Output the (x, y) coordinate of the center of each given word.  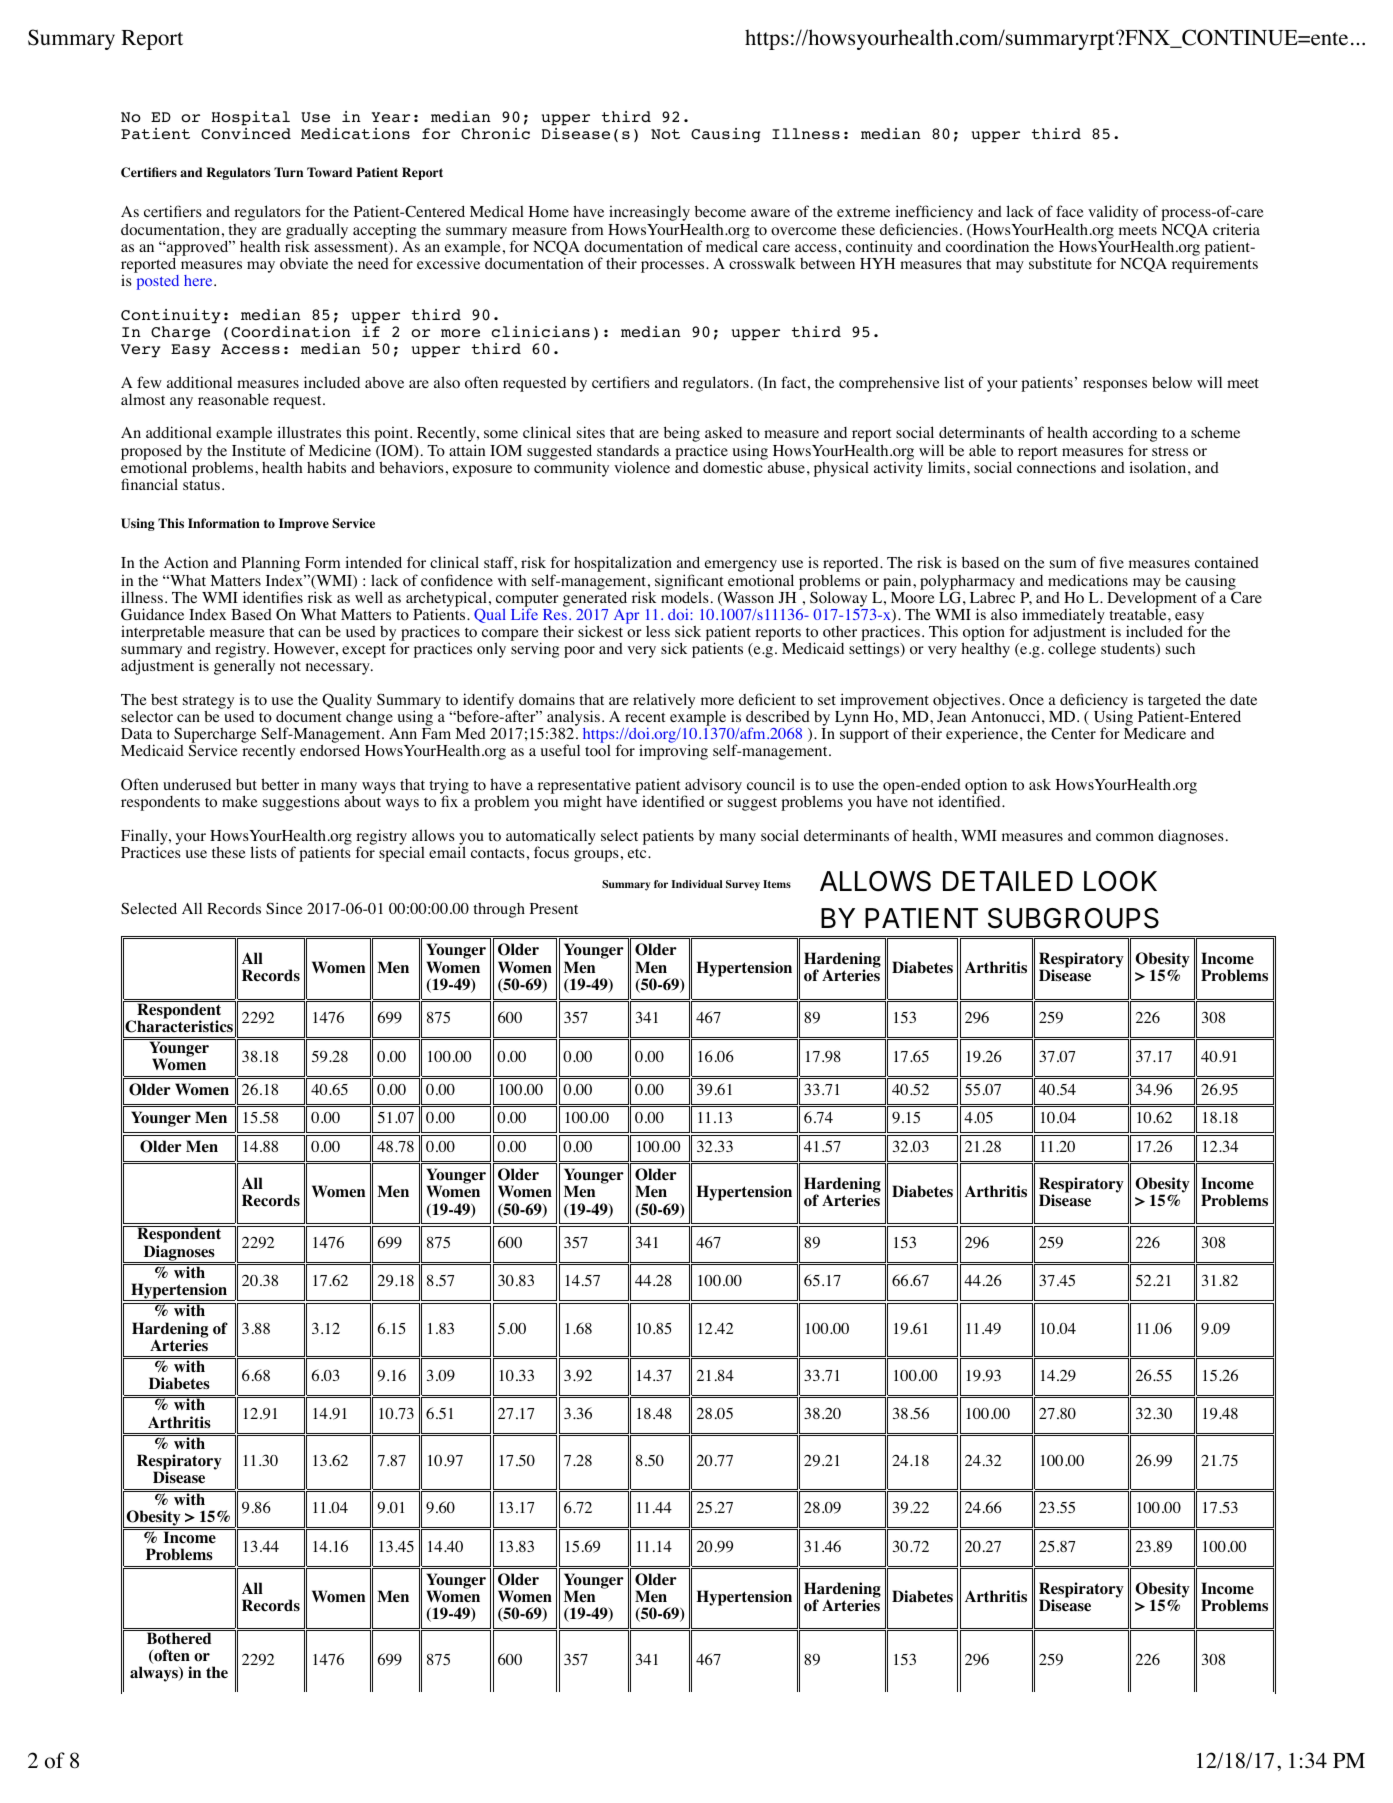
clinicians (540, 331)
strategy (208, 703)
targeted (1174, 701)
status (201, 485)
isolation (1159, 467)
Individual (697, 884)
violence (642, 467)
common (1125, 837)
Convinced (246, 134)
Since (284, 908)
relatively (664, 701)
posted (156, 281)
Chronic (495, 134)
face (1070, 211)
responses (1115, 386)
